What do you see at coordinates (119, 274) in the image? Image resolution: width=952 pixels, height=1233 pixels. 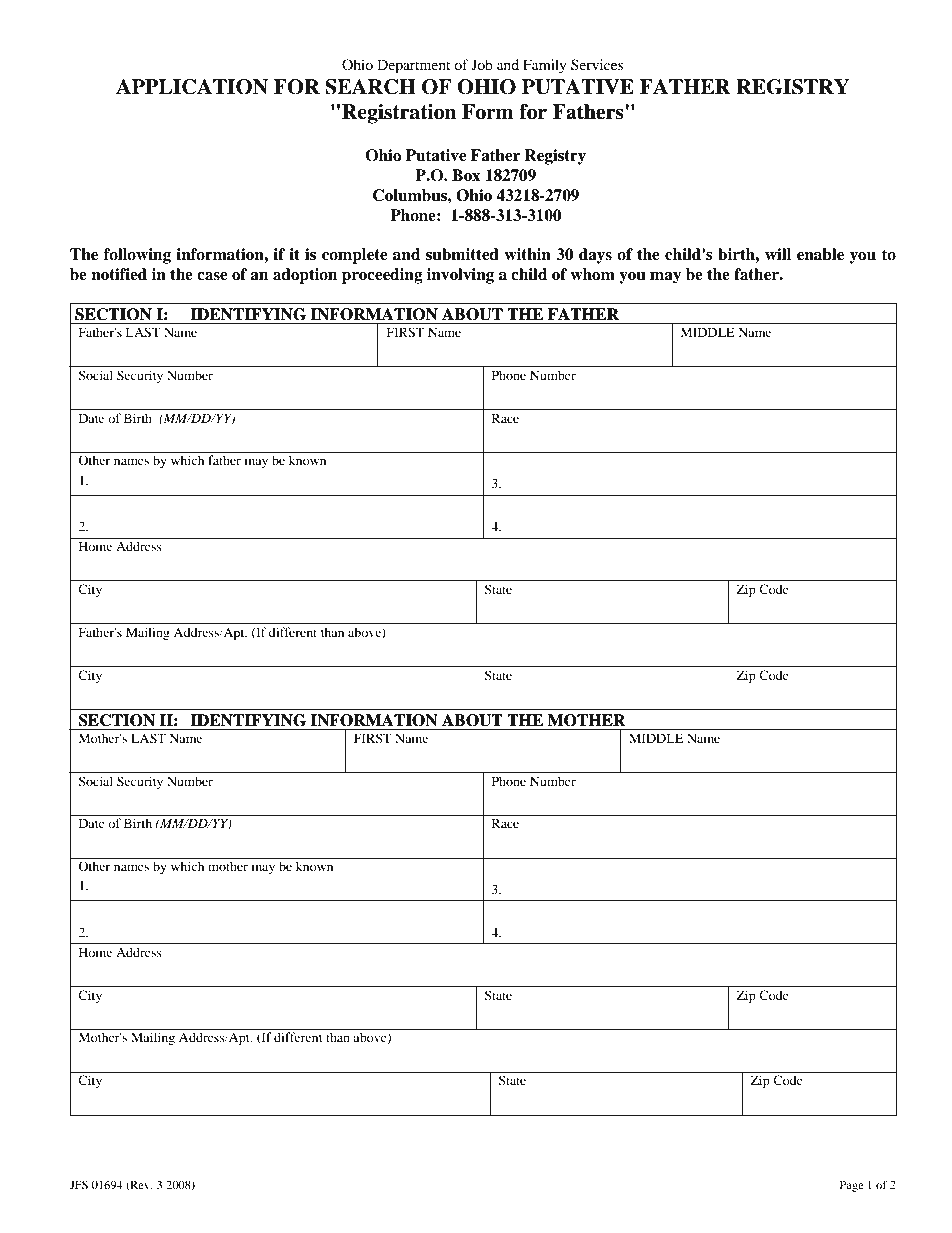 I see `notified` at bounding box center [119, 274].
